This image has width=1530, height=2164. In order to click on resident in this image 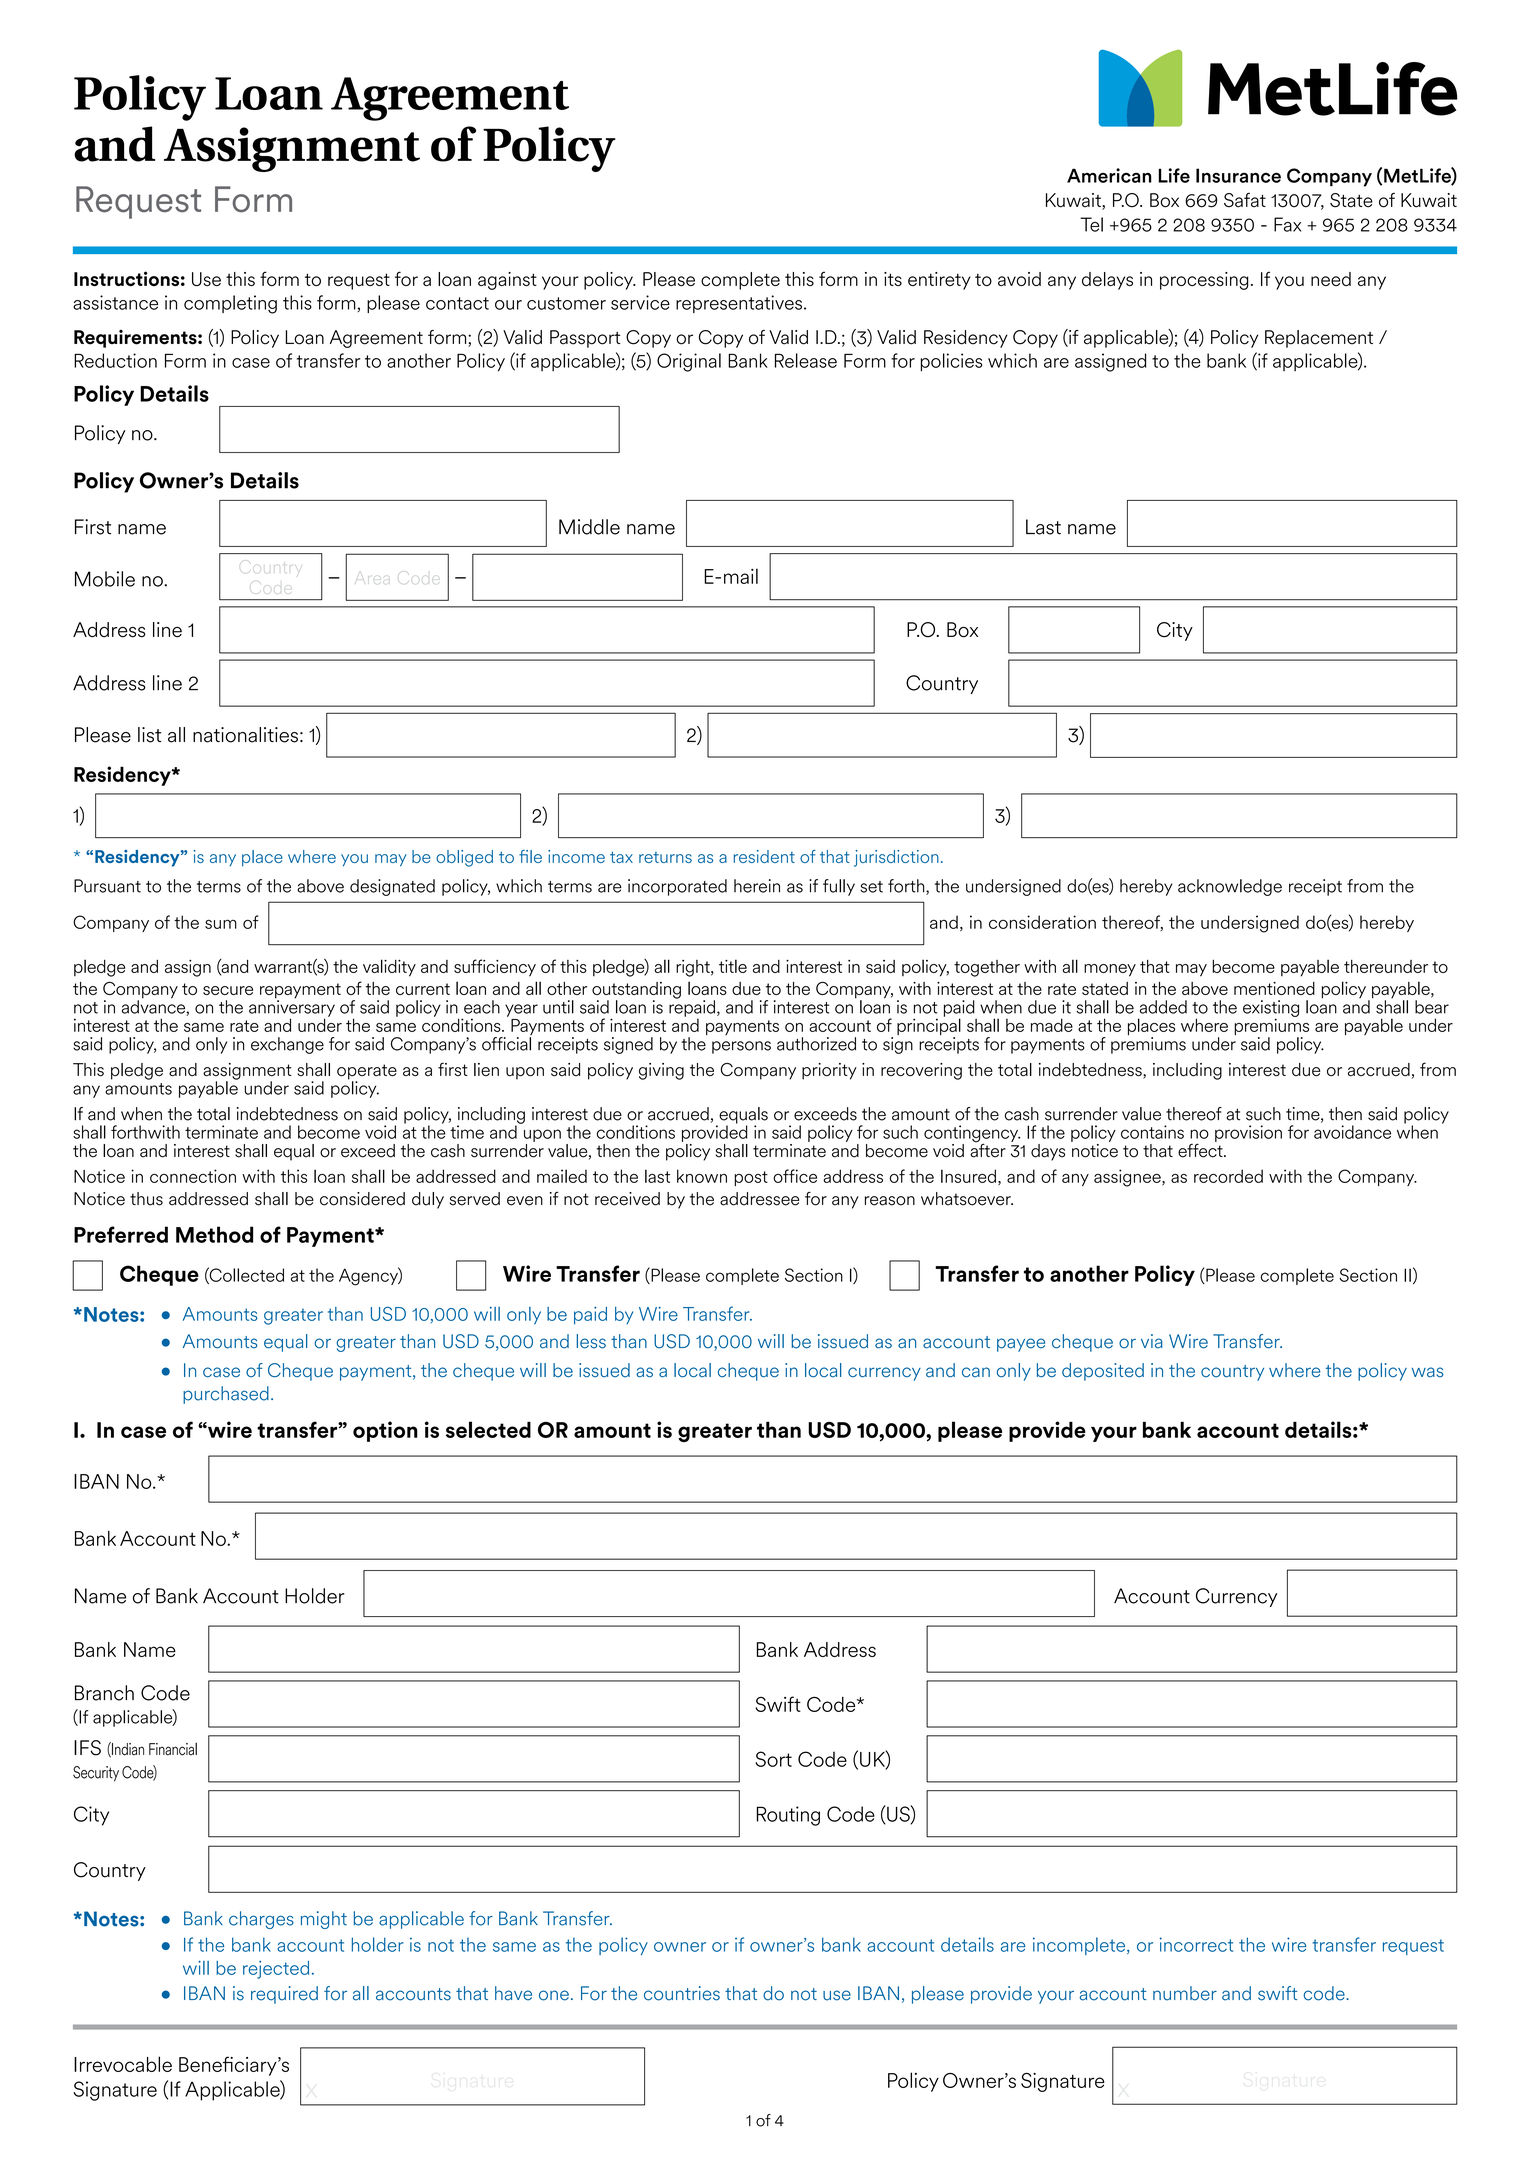, I will do `click(764, 856)`.
